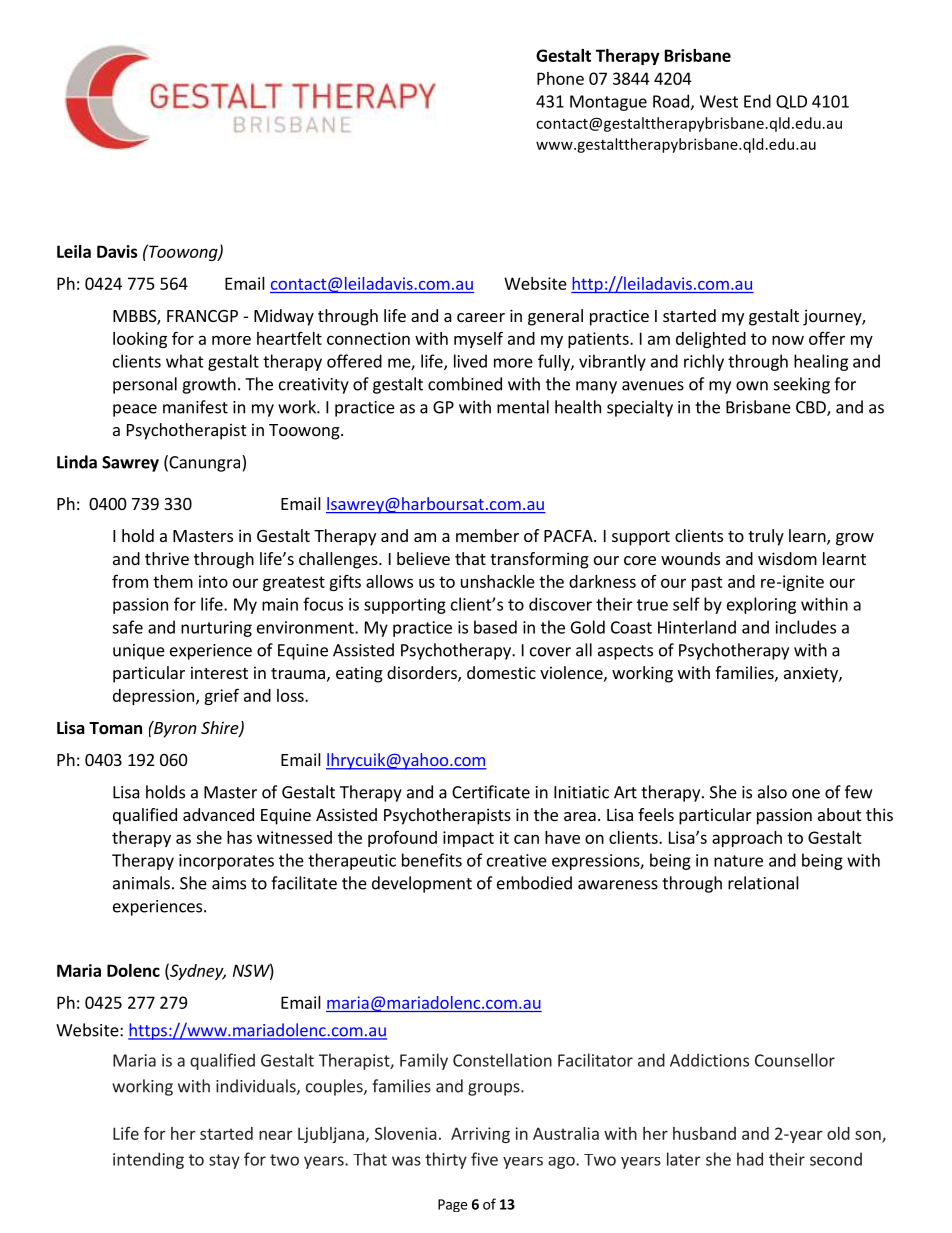 The width and height of the image is (952, 1233). I want to click on Midway, so click(284, 317).
